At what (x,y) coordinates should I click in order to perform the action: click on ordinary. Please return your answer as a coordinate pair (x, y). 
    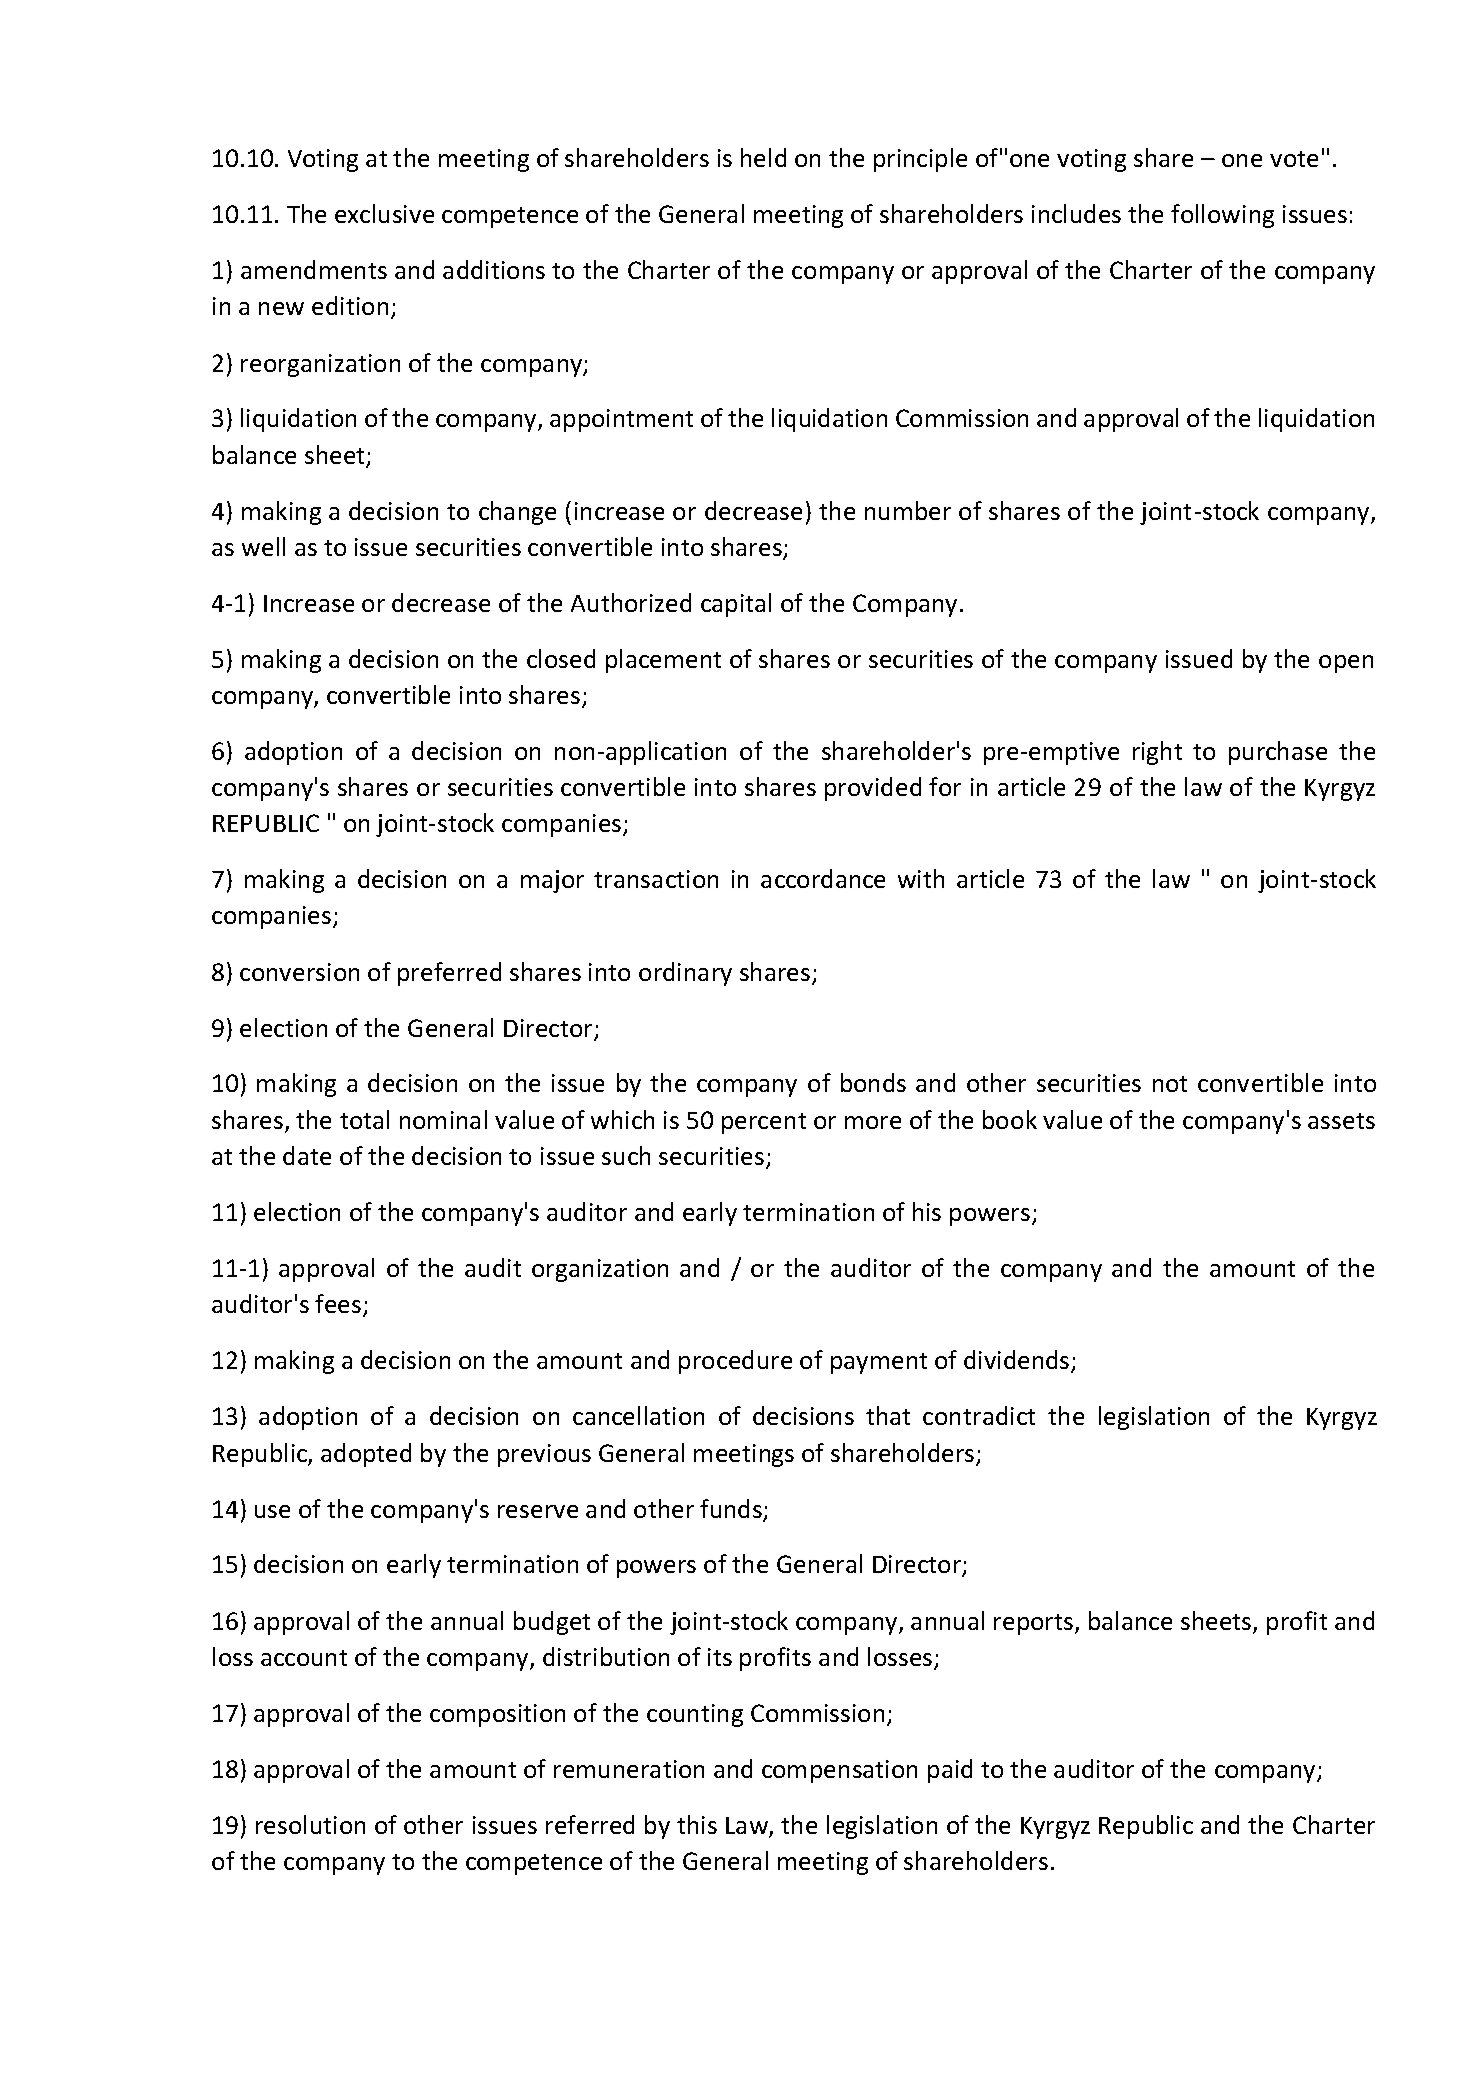
    Looking at the image, I should click on (685, 974).
